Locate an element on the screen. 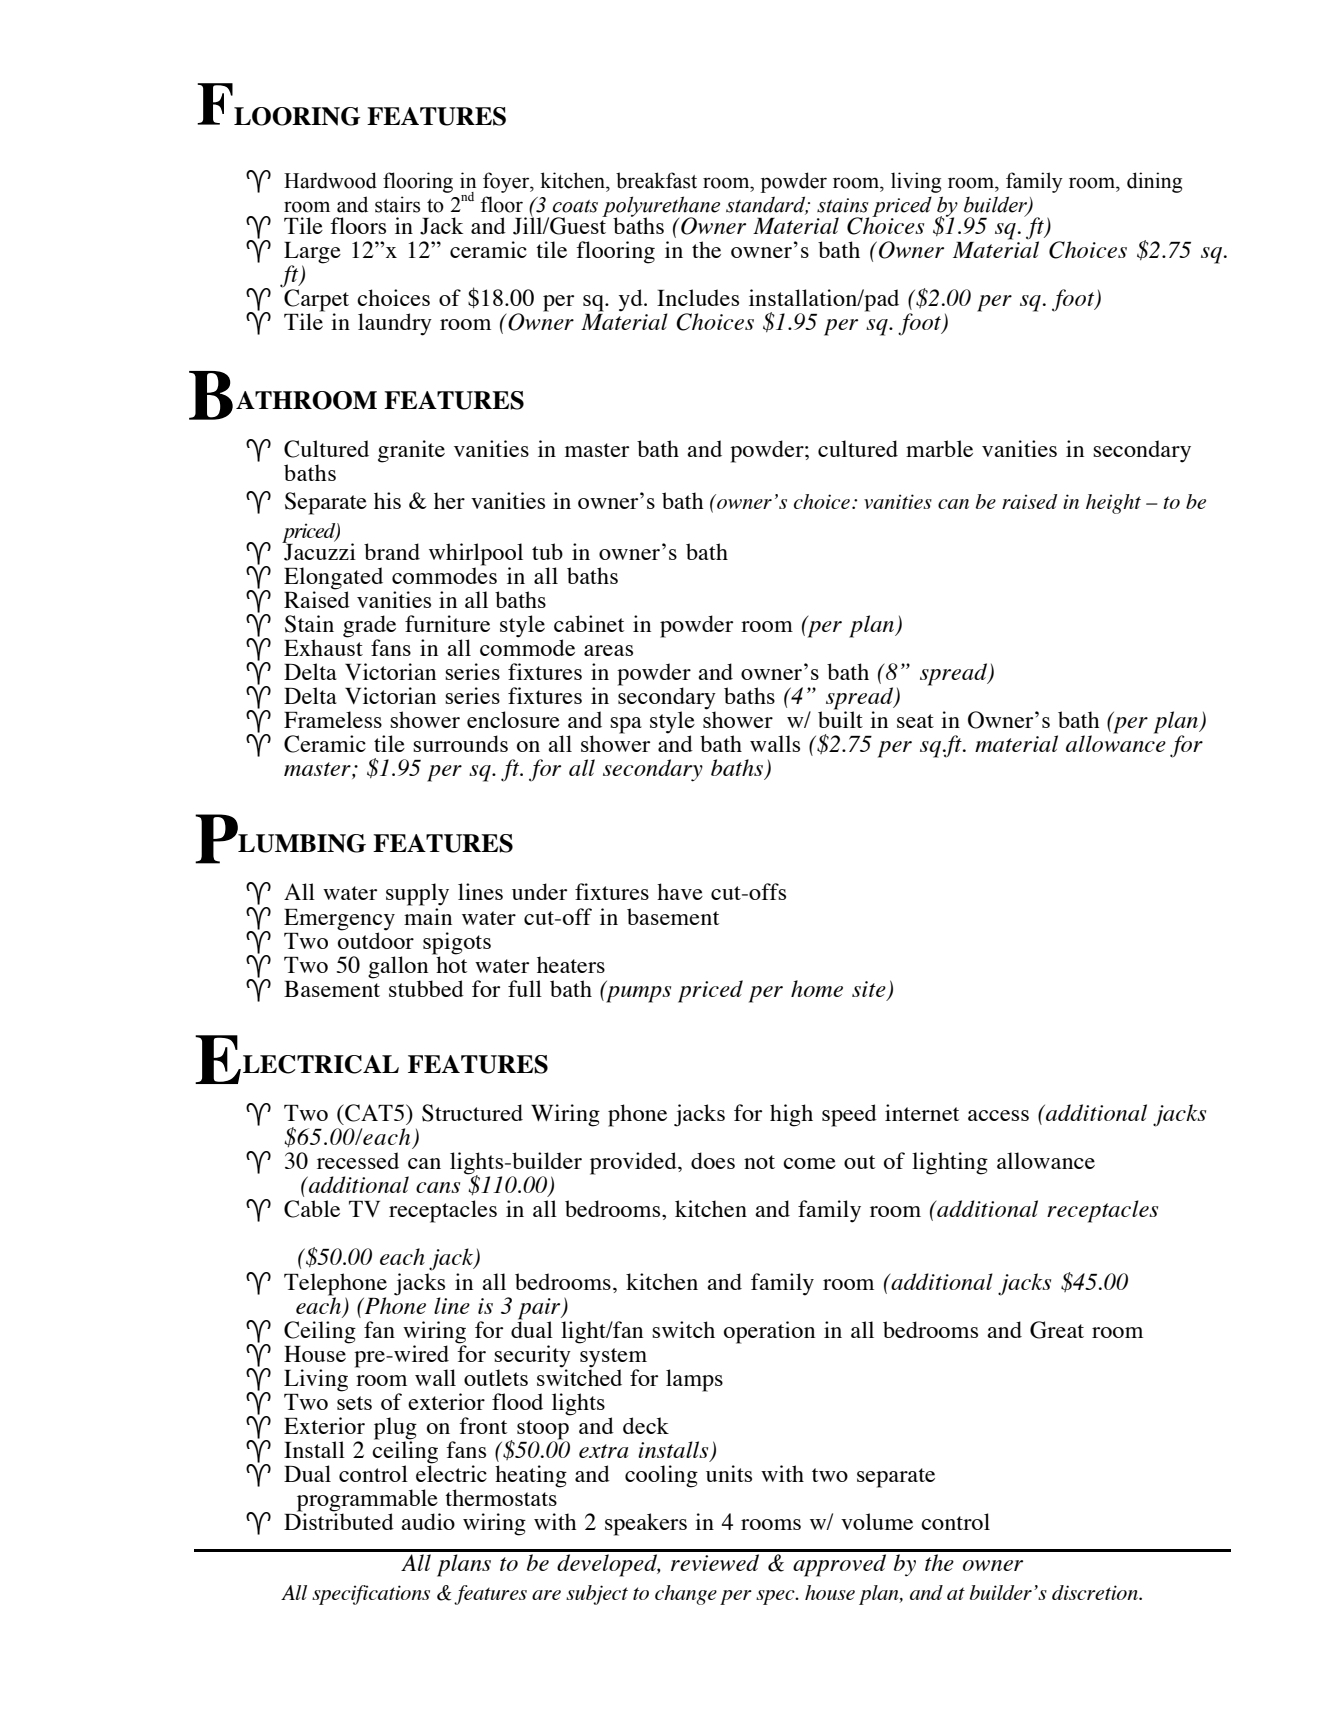 The image size is (1338, 1731). stairs is located at coordinates (397, 204).
